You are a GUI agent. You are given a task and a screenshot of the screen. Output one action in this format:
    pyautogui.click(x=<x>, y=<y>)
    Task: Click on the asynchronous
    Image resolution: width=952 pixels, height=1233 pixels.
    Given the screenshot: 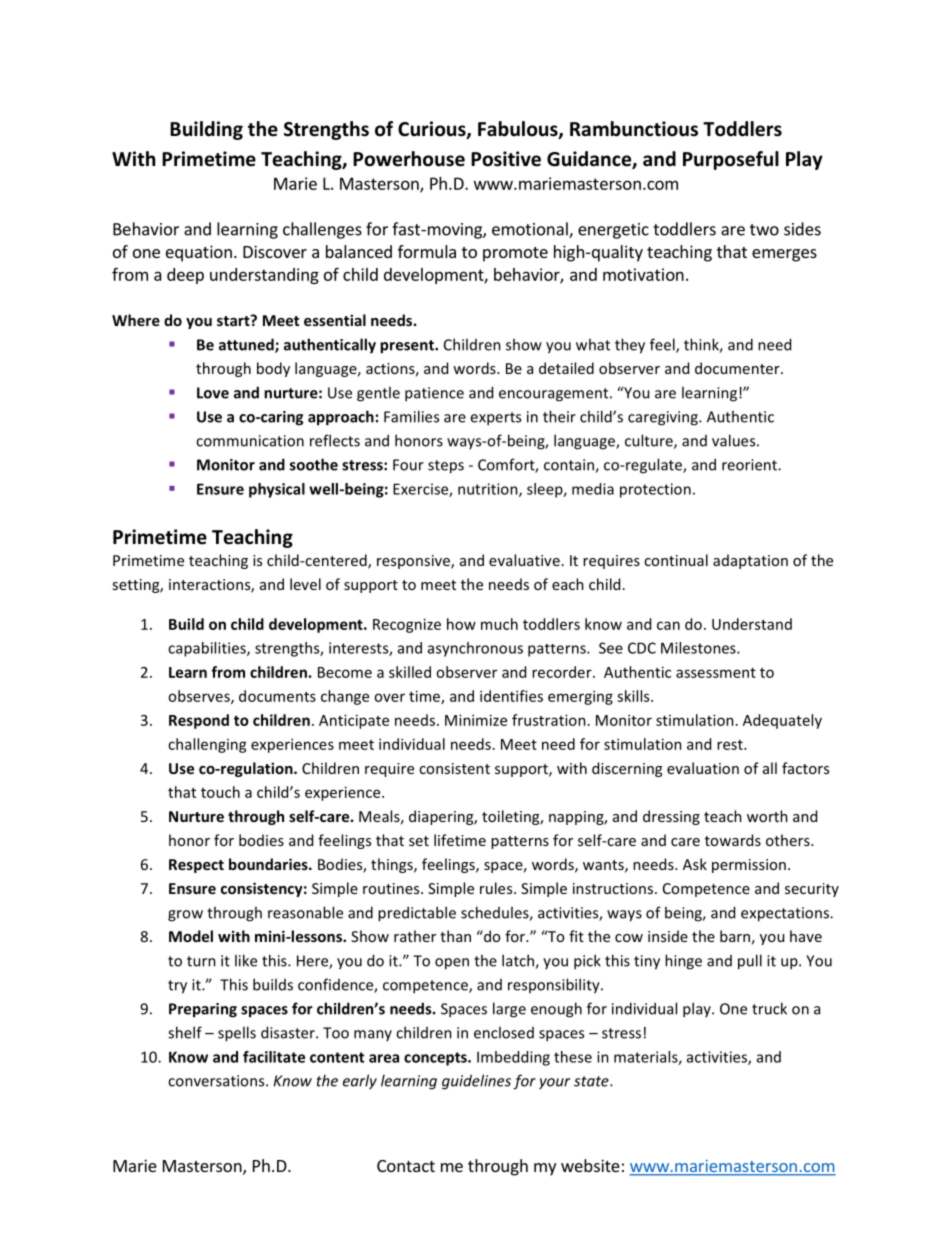 What is the action you would take?
    pyautogui.click(x=475, y=649)
